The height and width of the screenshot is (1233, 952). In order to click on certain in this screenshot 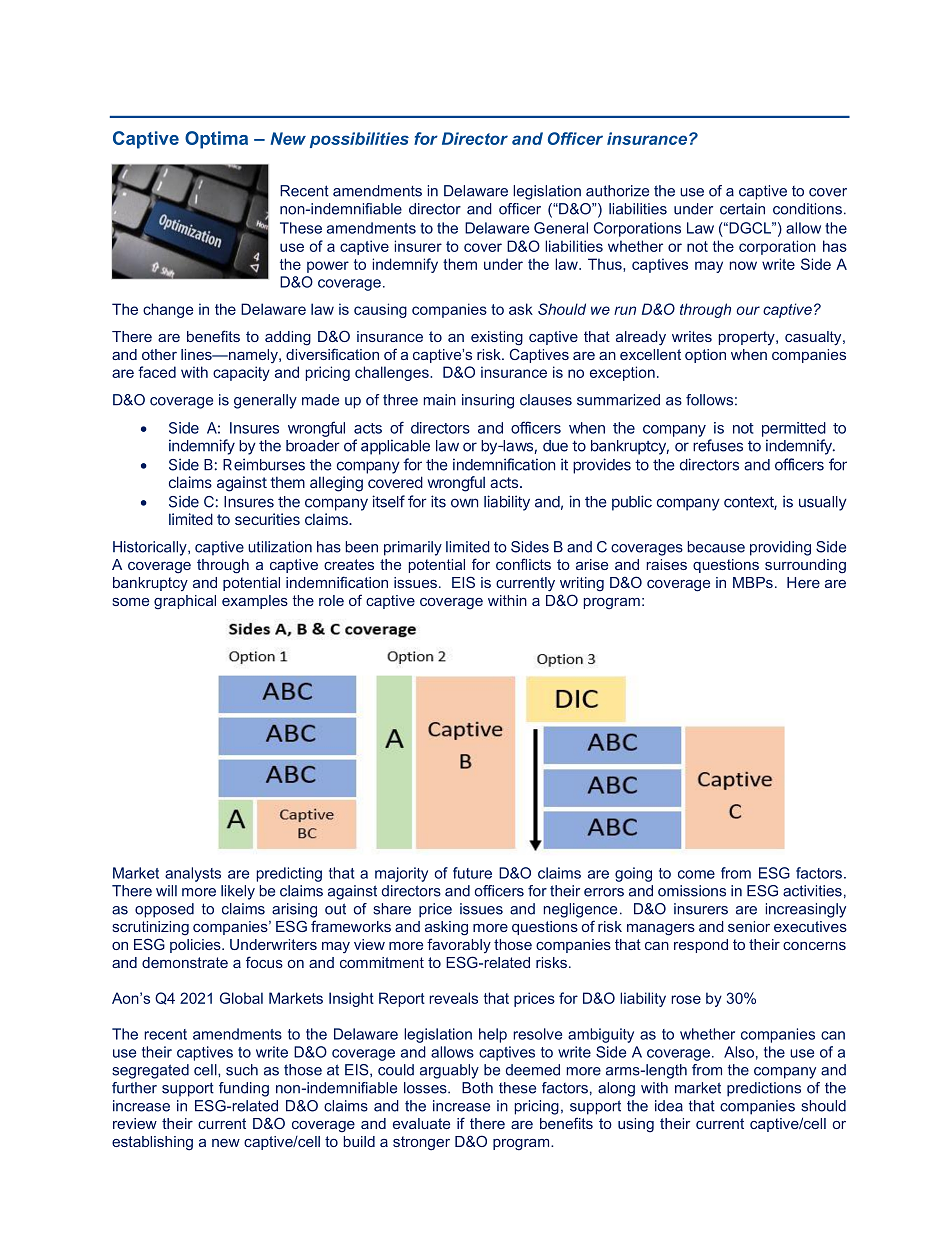, I will do `click(742, 209)`.
